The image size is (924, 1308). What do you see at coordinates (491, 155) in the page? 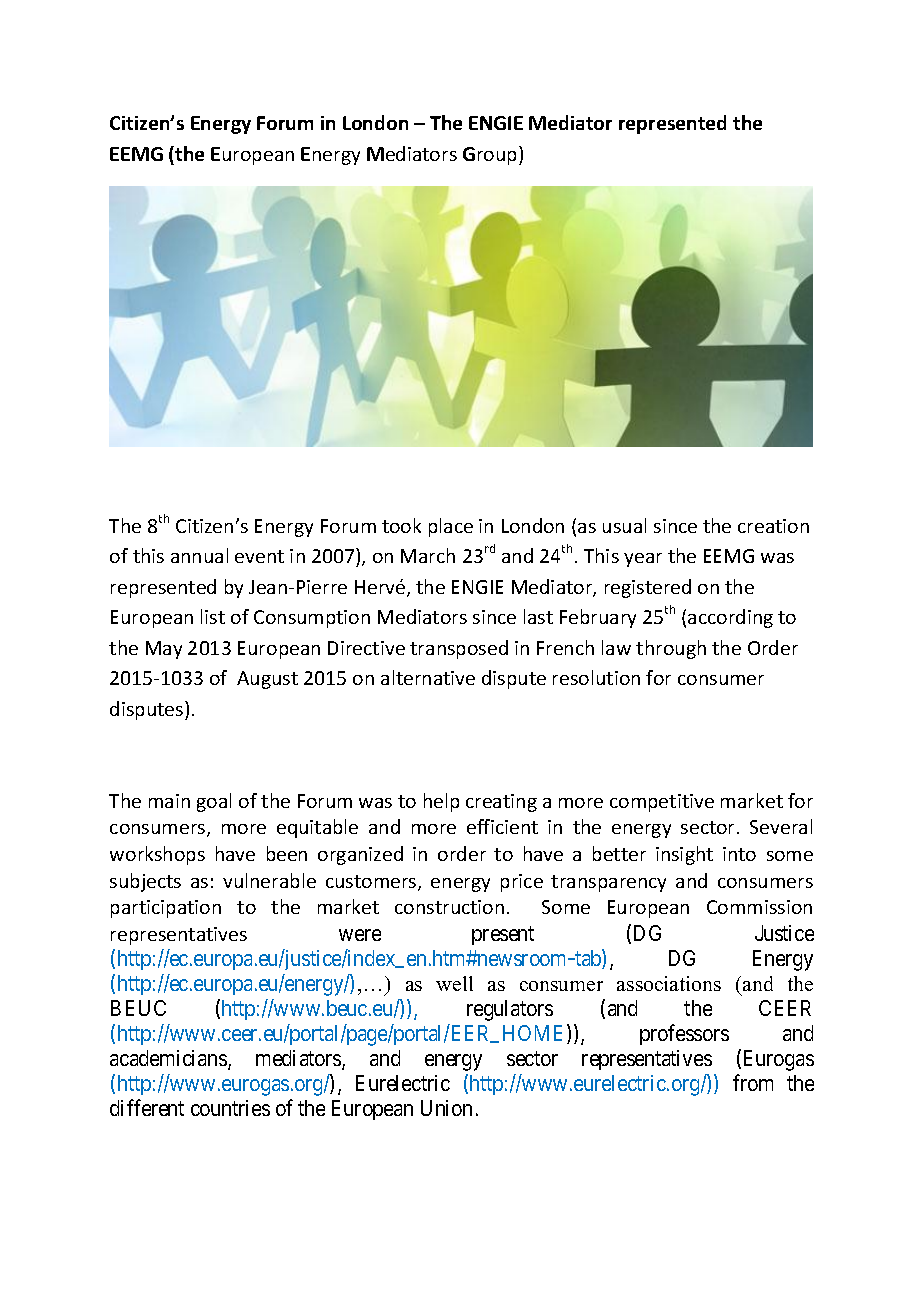
I see `Group` at bounding box center [491, 155].
